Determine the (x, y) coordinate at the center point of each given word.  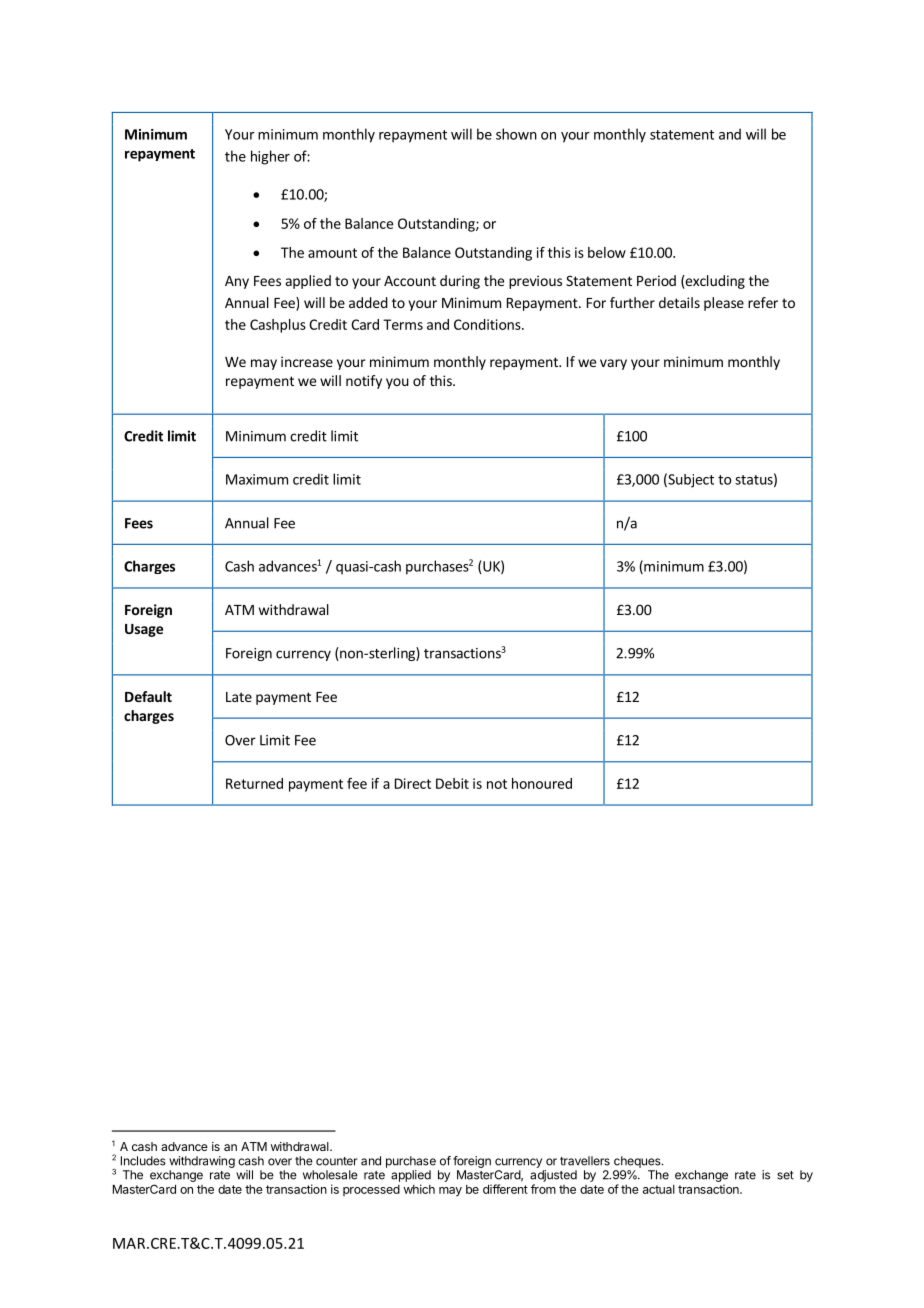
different (505, 1189)
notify (364, 382)
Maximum (257, 479)
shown (516, 134)
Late (239, 697)
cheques (638, 1162)
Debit (452, 783)
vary (613, 364)
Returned (254, 783)
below (607, 252)
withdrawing (202, 1162)
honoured (542, 783)
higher (270, 157)
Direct (413, 783)
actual (659, 1189)
